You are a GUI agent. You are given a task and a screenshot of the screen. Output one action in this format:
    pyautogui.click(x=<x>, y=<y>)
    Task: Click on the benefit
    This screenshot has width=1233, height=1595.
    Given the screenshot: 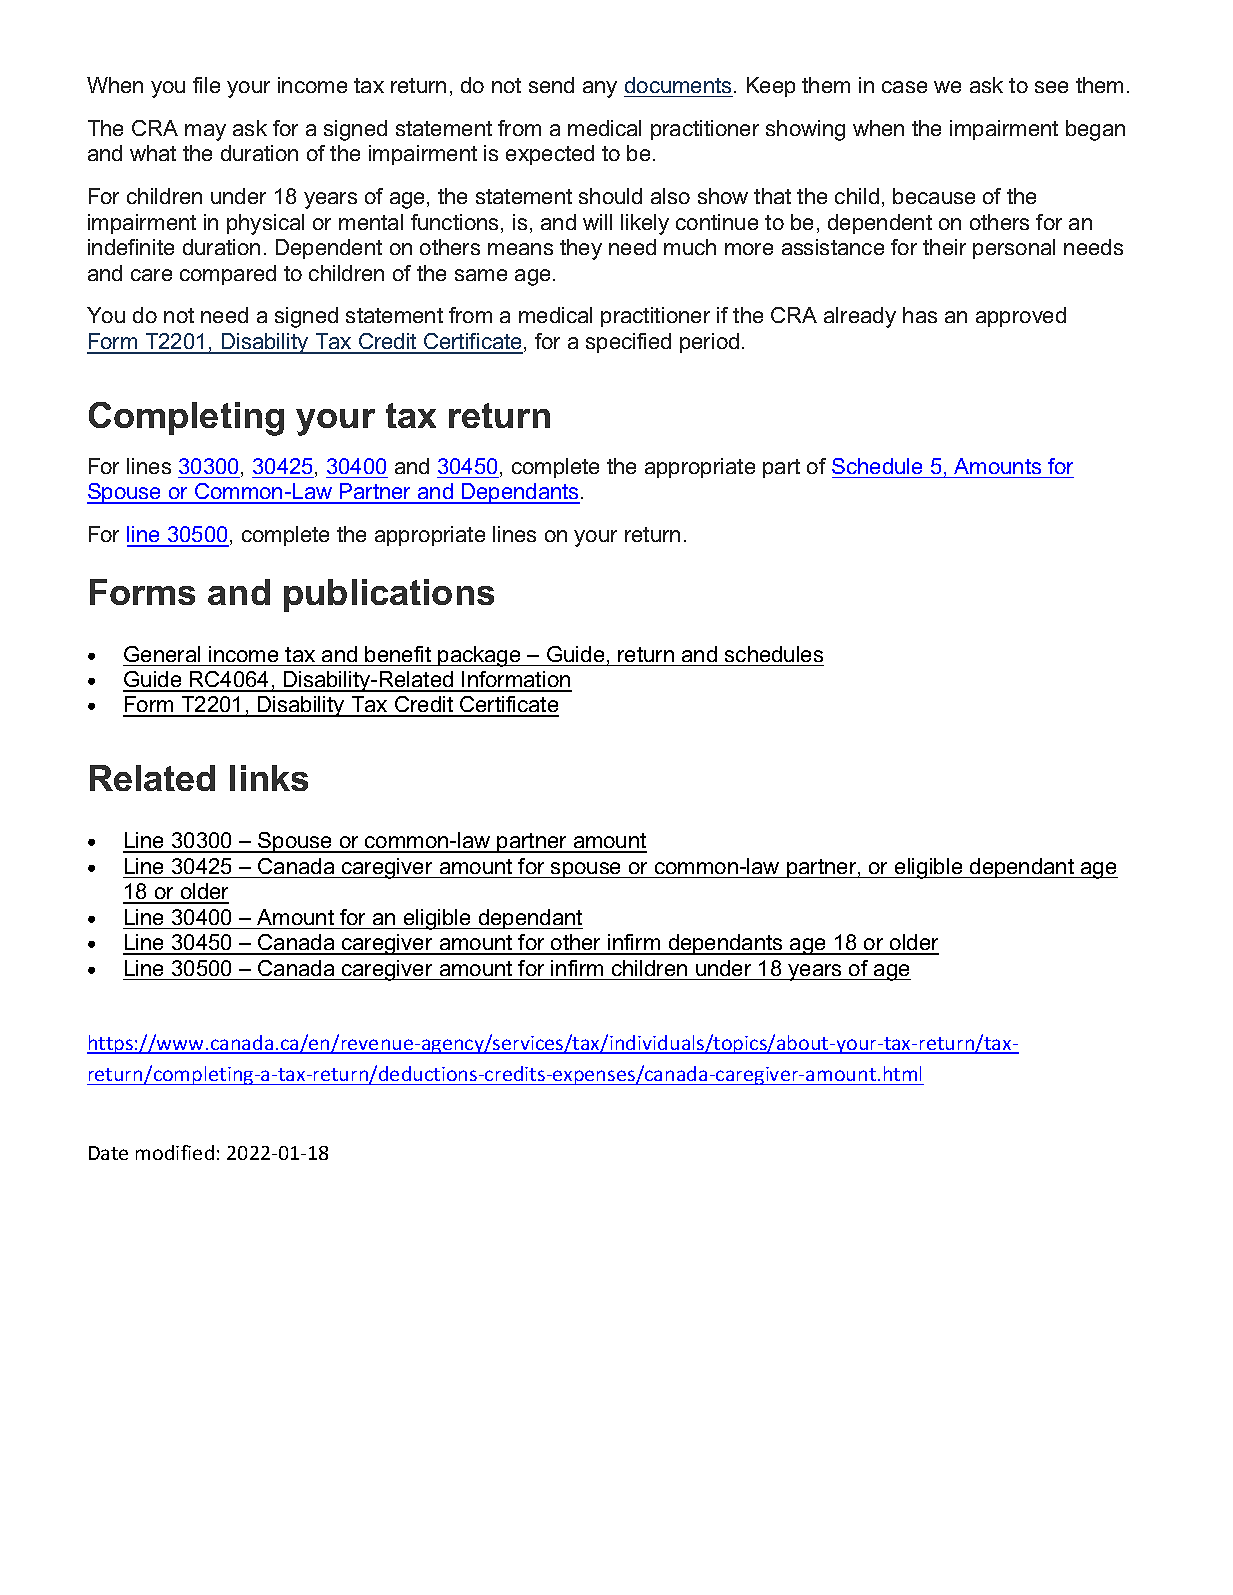 What is the action you would take?
    pyautogui.click(x=398, y=654)
